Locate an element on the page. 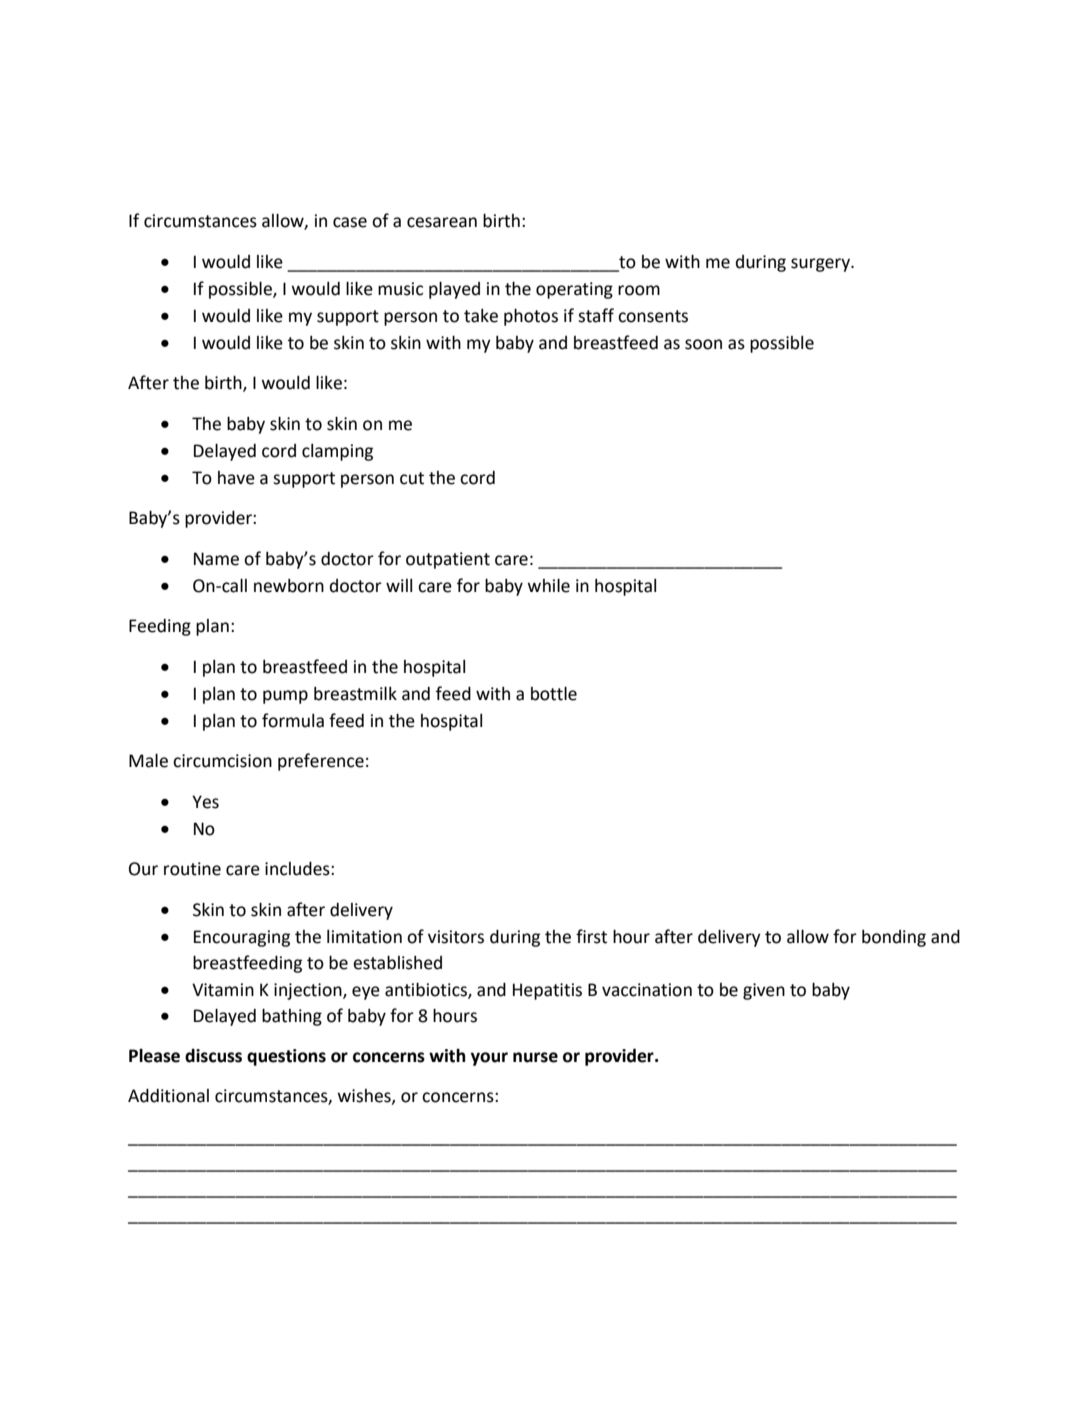 This image has width=1090, height=1411. bottle is located at coordinates (554, 693).
